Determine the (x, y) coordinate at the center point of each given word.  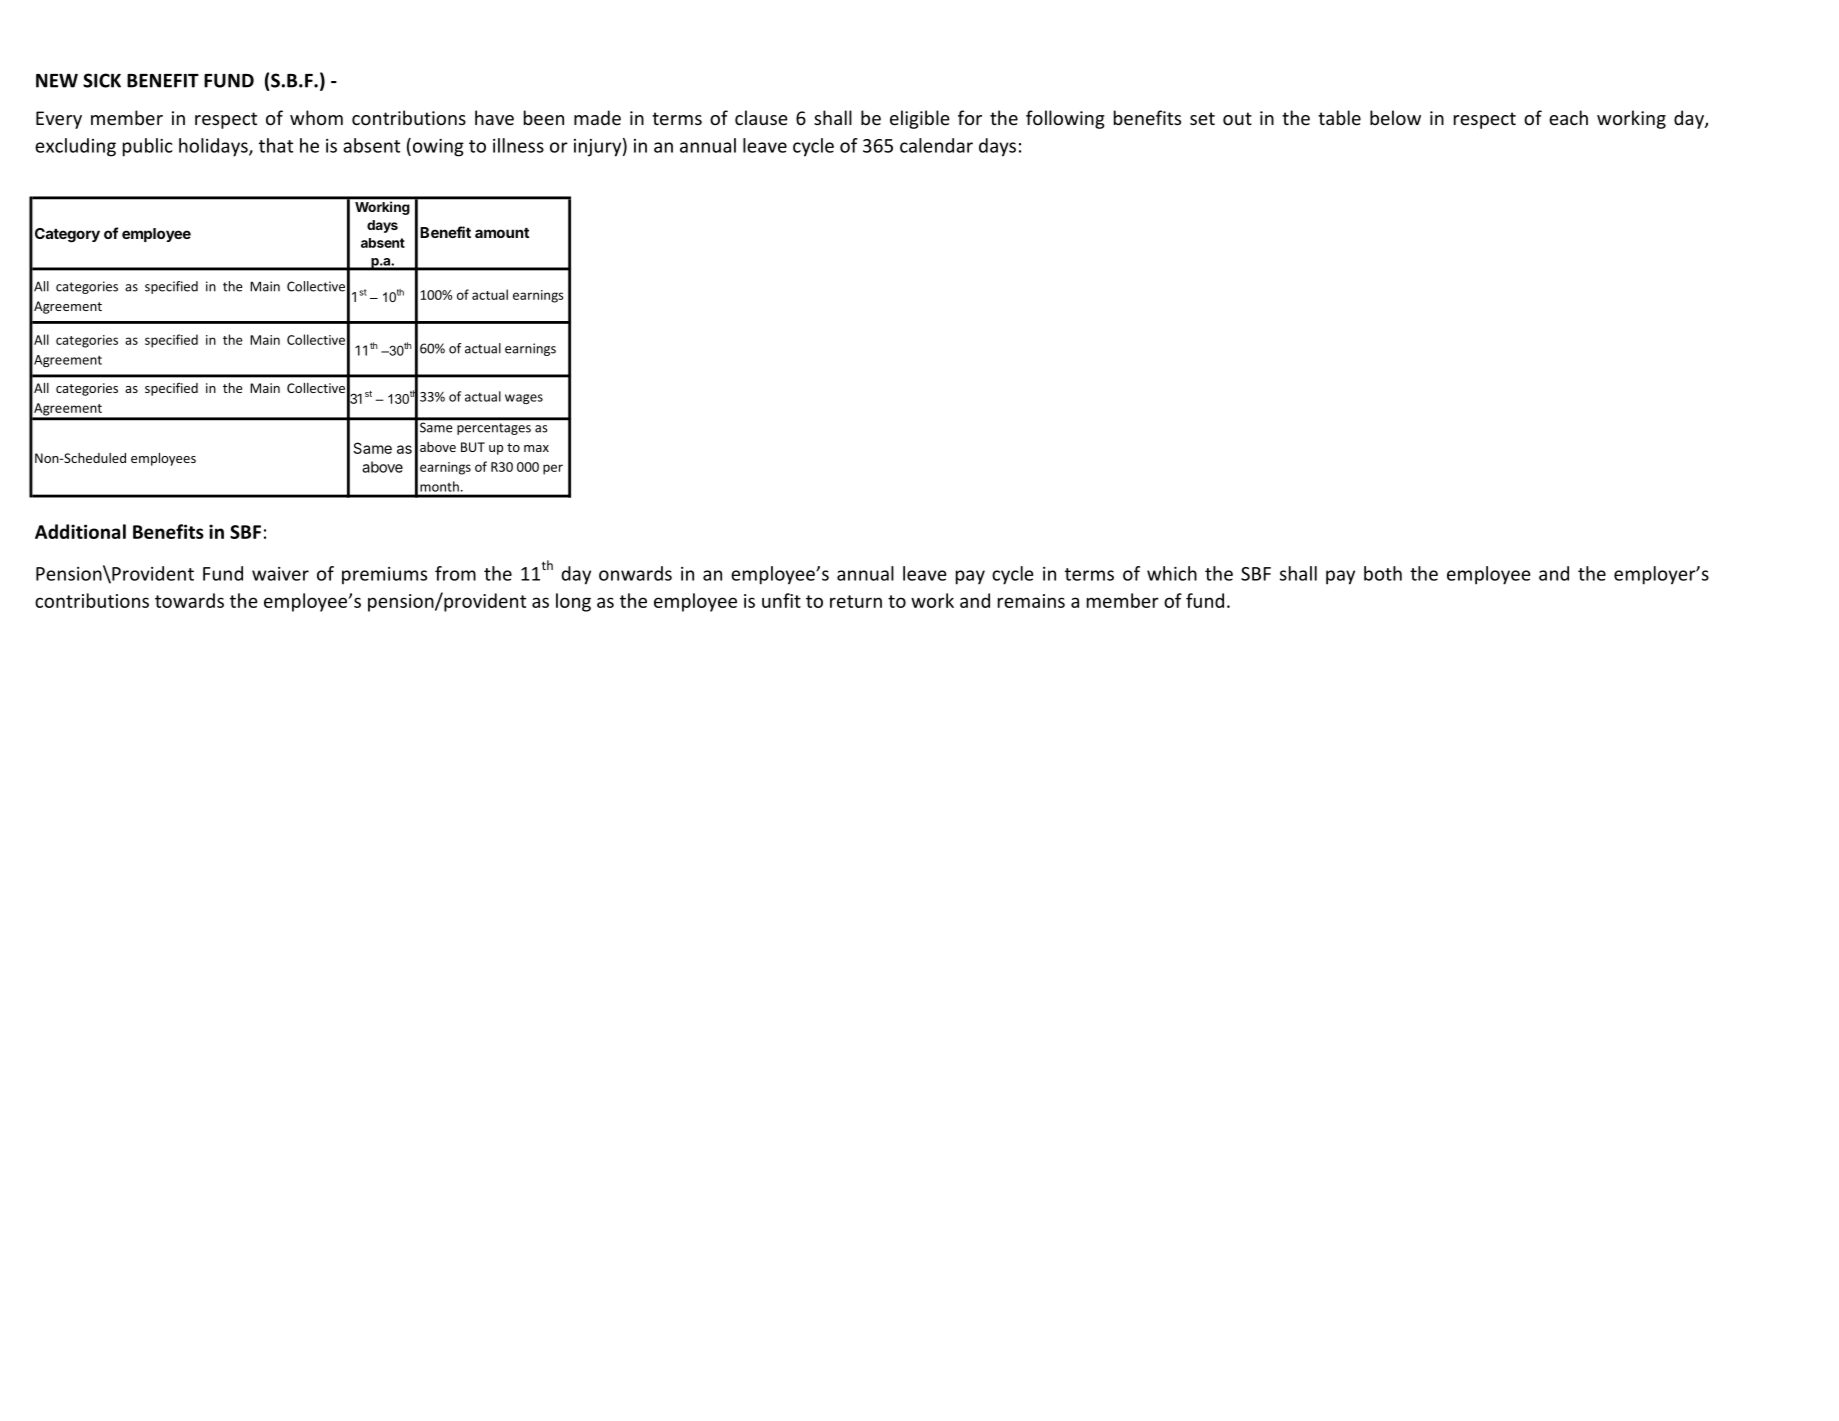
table (1339, 117)
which (1172, 573)
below (1395, 117)
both (1383, 573)
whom (316, 117)
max (536, 448)
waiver (280, 574)
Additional (80, 531)
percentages (494, 429)
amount (502, 233)
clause (761, 117)
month (439, 486)
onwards (635, 573)
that (276, 145)
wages (524, 399)
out (1237, 118)
